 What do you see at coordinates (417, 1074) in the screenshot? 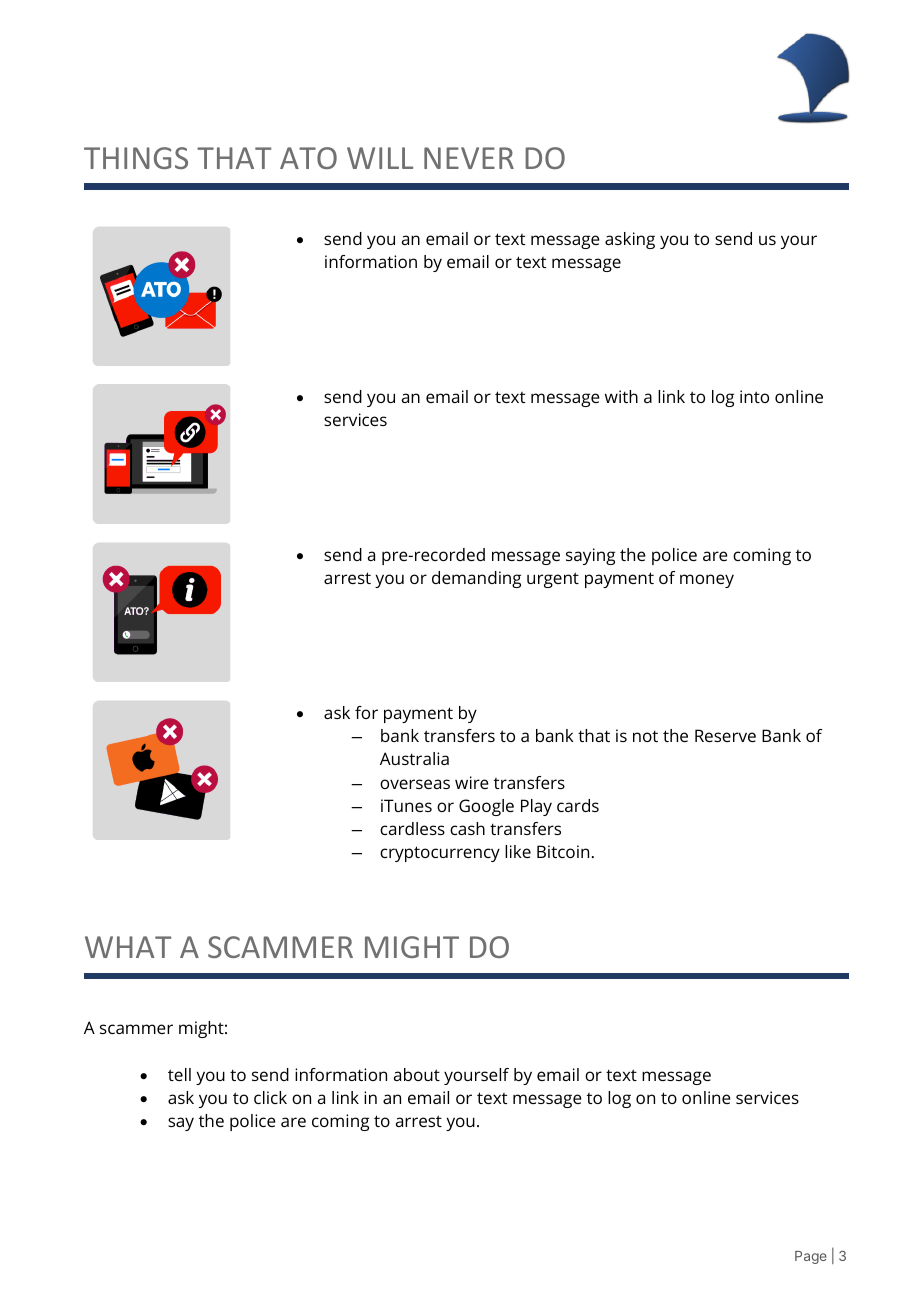
I see `about` at bounding box center [417, 1074].
